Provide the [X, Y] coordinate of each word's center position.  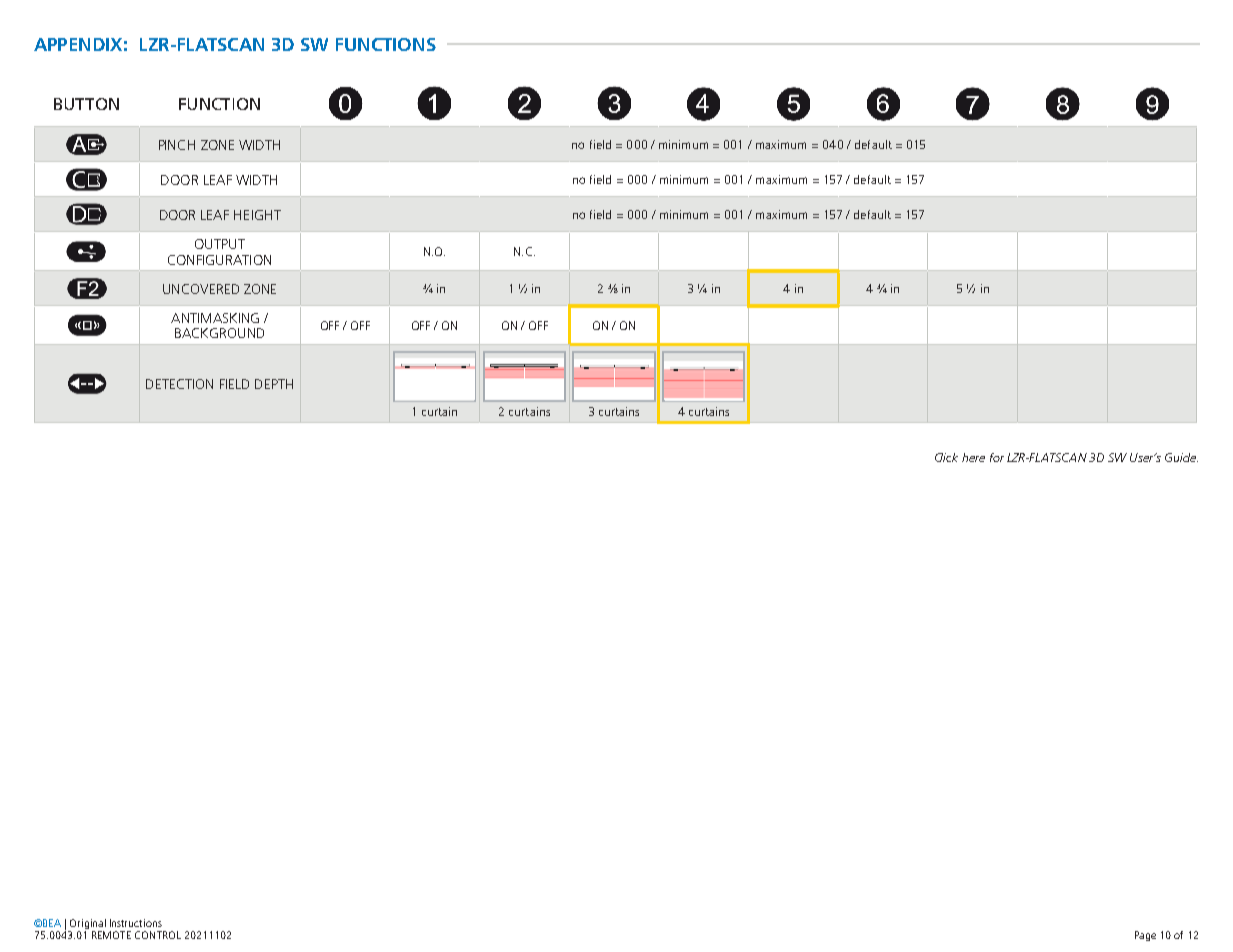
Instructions [136, 923]
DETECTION [179, 384]
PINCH [177, 145]
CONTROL [158, 935]
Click [946, 457]
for [997, 457]
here [973, 457]
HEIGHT [257, 215]
